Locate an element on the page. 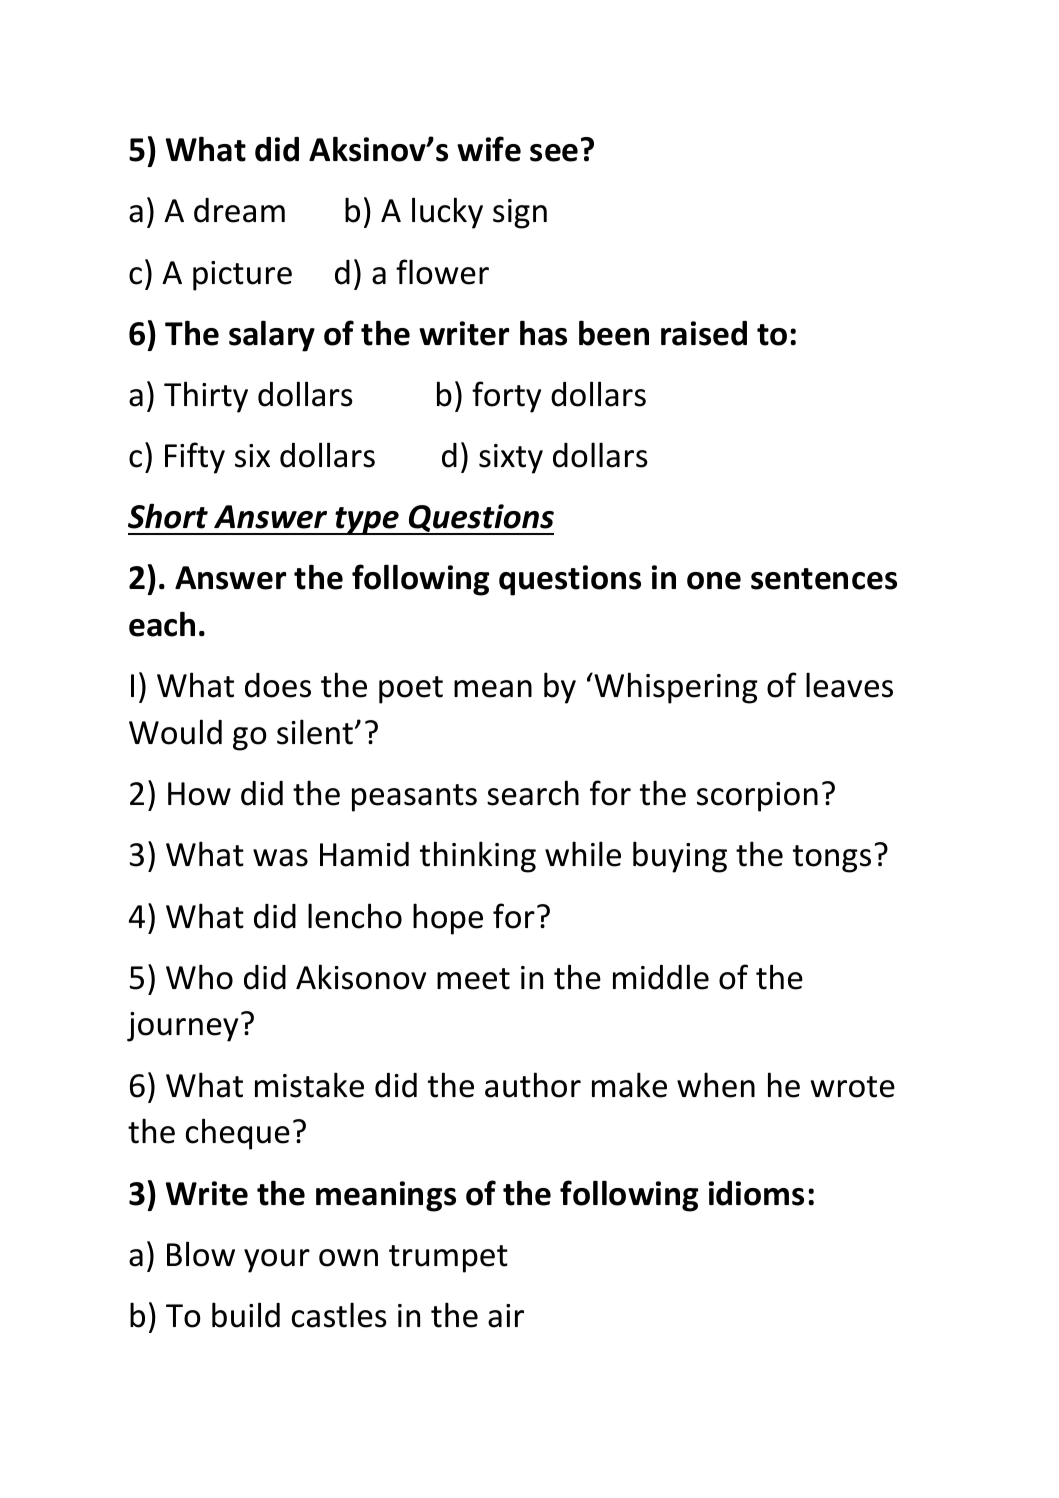  raised is located at coordinates (704, 333).
